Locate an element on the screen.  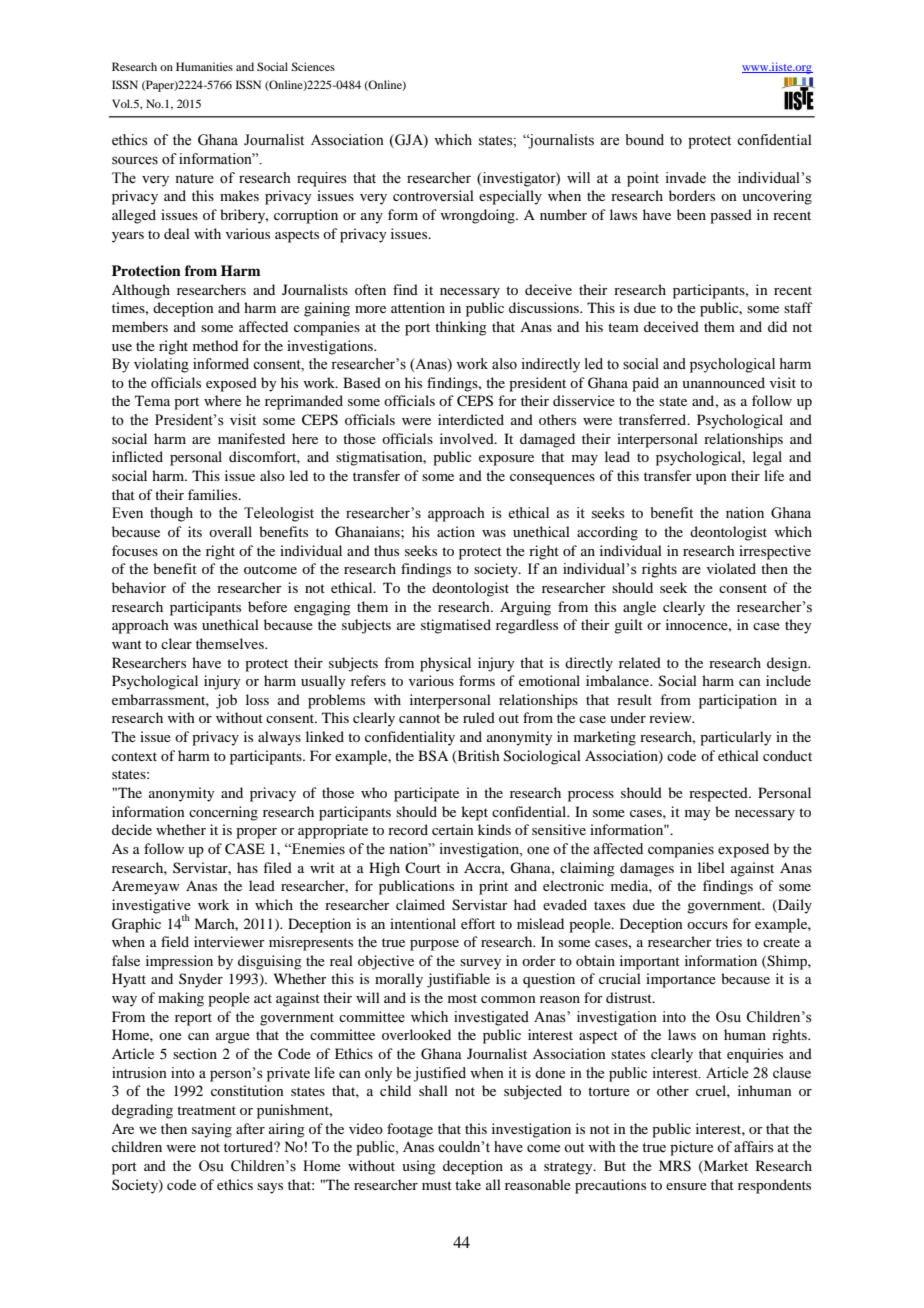
saying is located at coordinates (212, 1130).
